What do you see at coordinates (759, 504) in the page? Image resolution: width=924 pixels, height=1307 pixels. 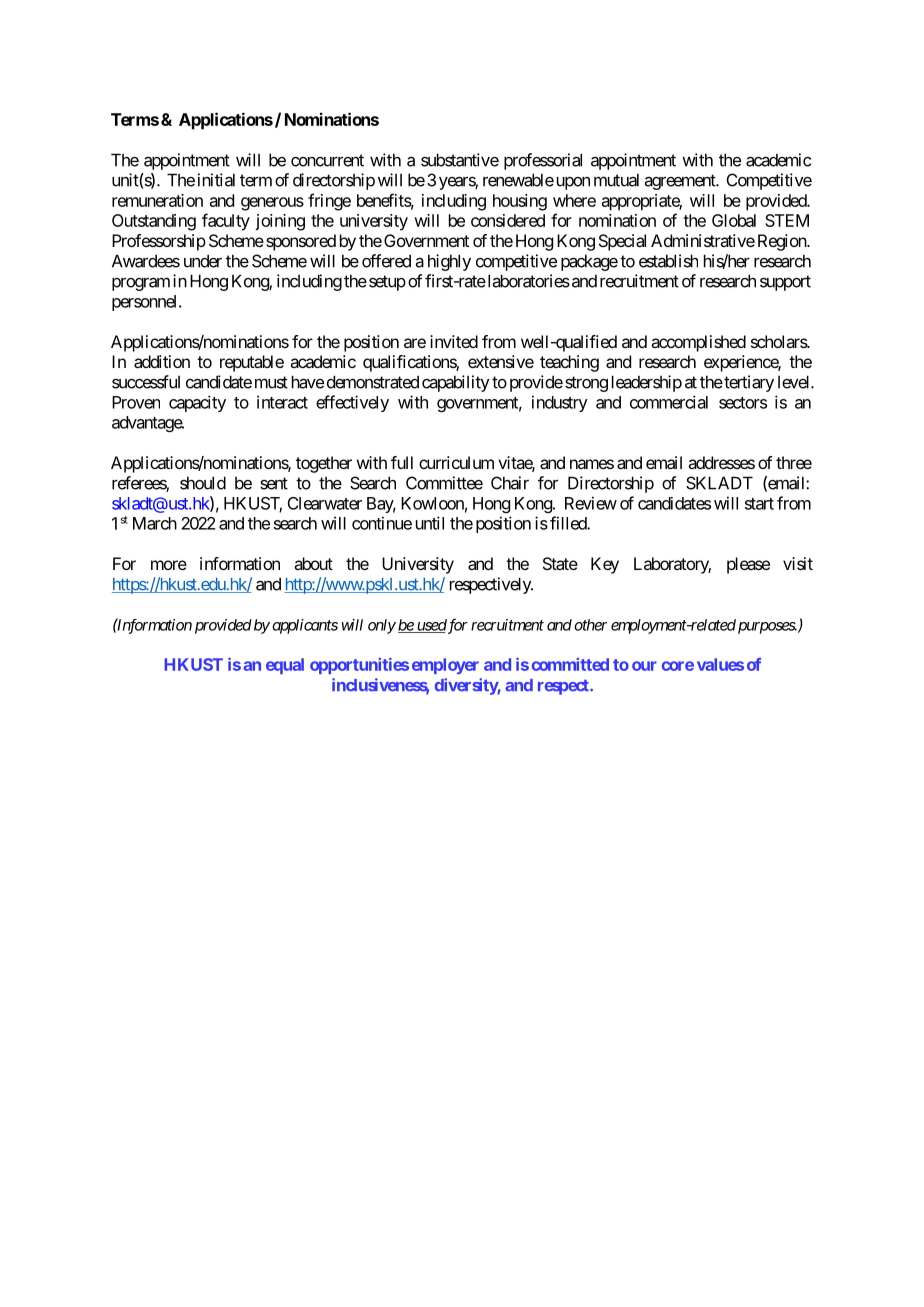 I see `start` at bounding box center [759, 504].
